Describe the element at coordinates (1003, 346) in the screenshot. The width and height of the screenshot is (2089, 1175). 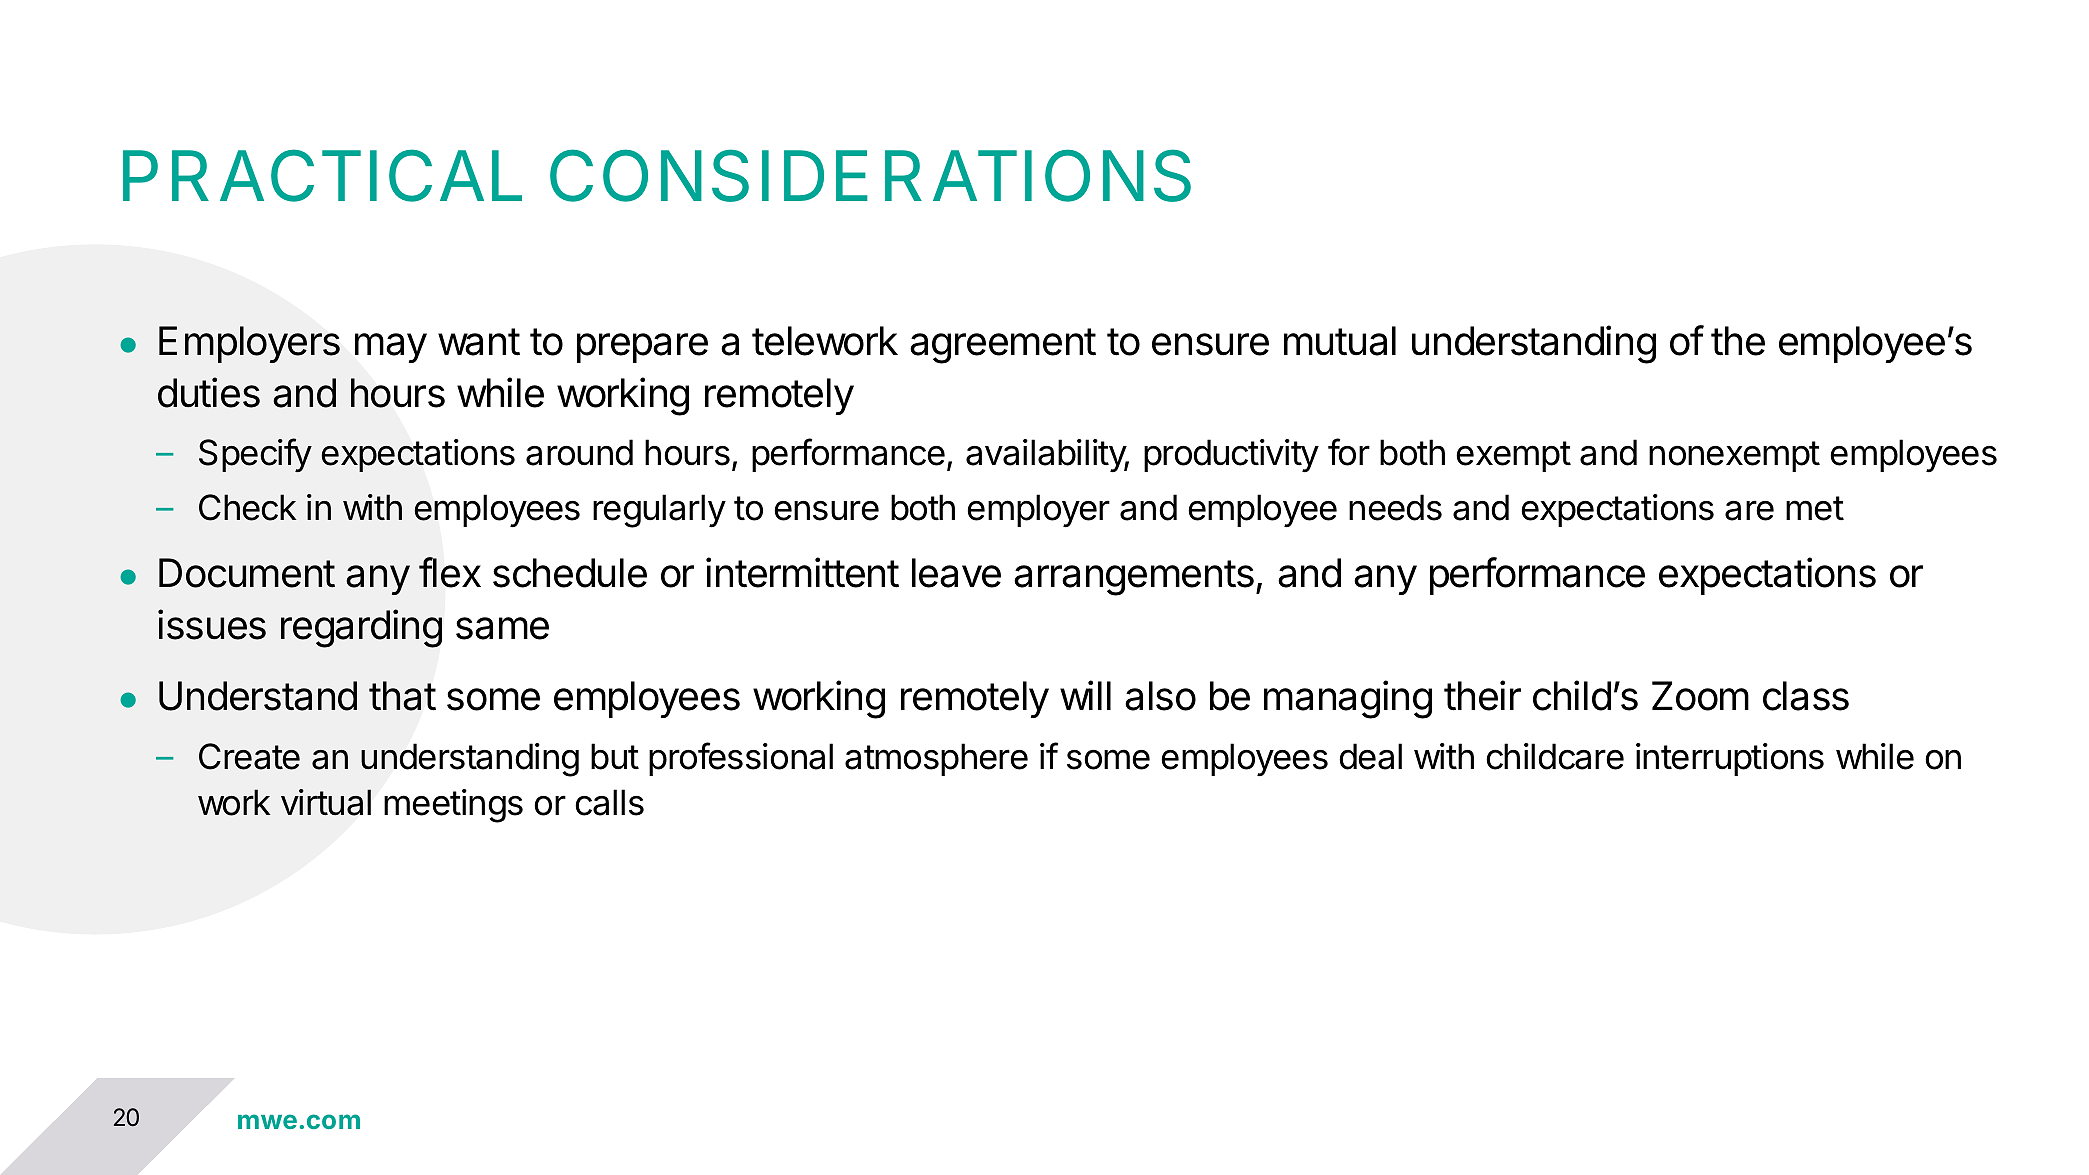
I see `agreement` at that location.
